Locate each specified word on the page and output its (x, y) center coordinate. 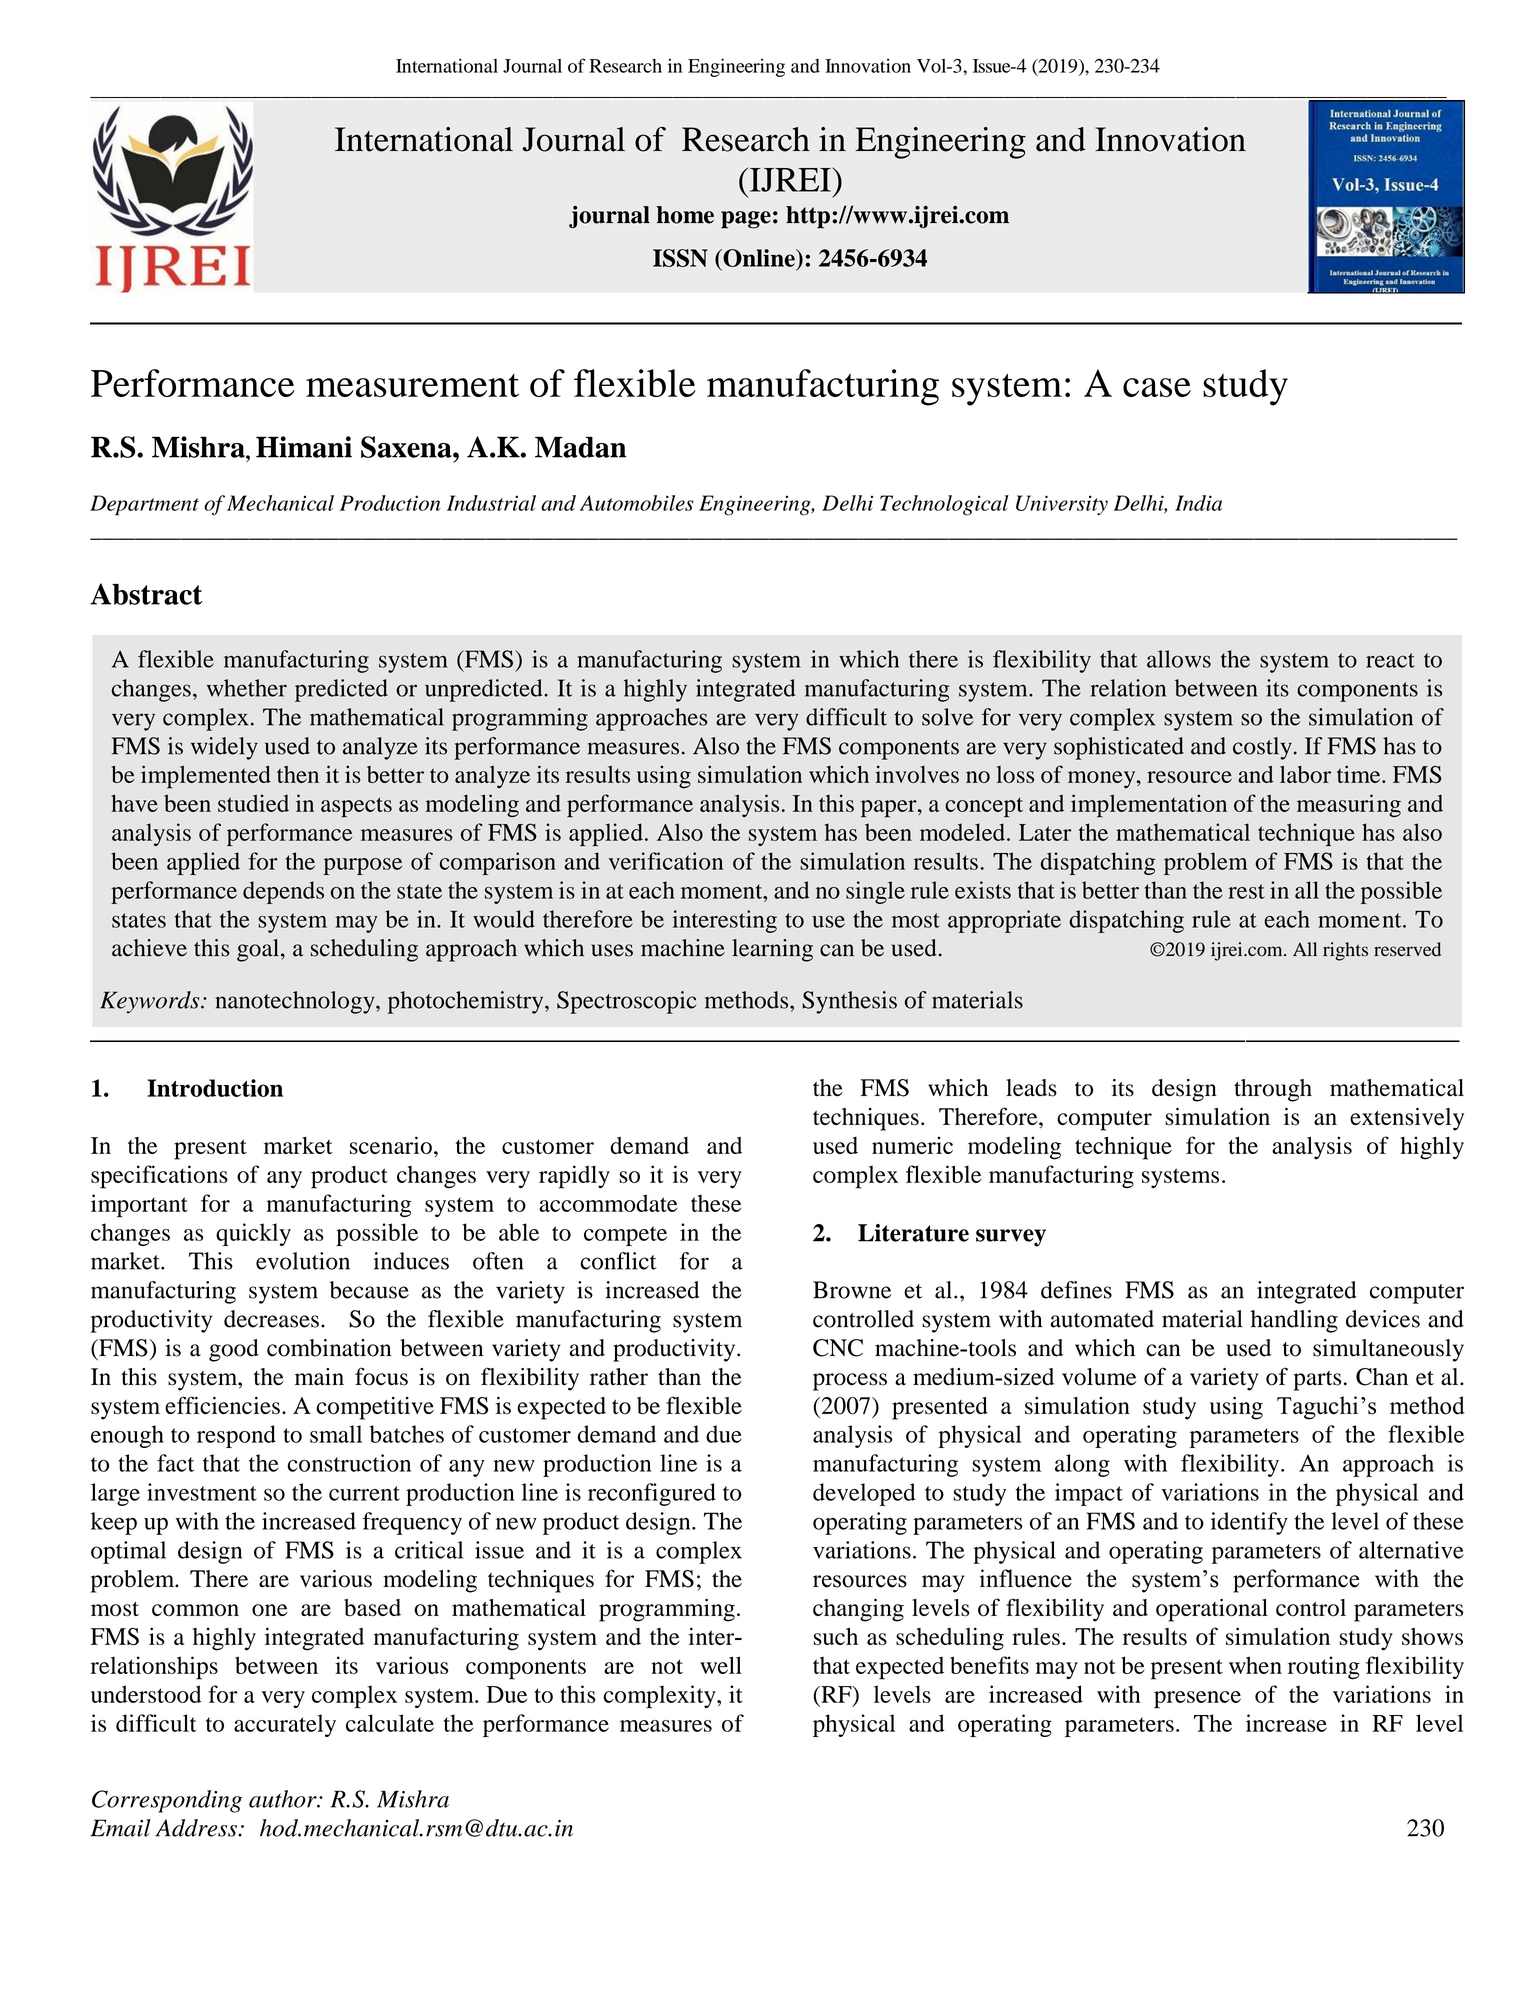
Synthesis (849, 1002)
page (746, 220)
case (1157, 387)
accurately (285, 1725)
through (1273, 1090)
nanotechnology (296, 1002)
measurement (412, 385)
